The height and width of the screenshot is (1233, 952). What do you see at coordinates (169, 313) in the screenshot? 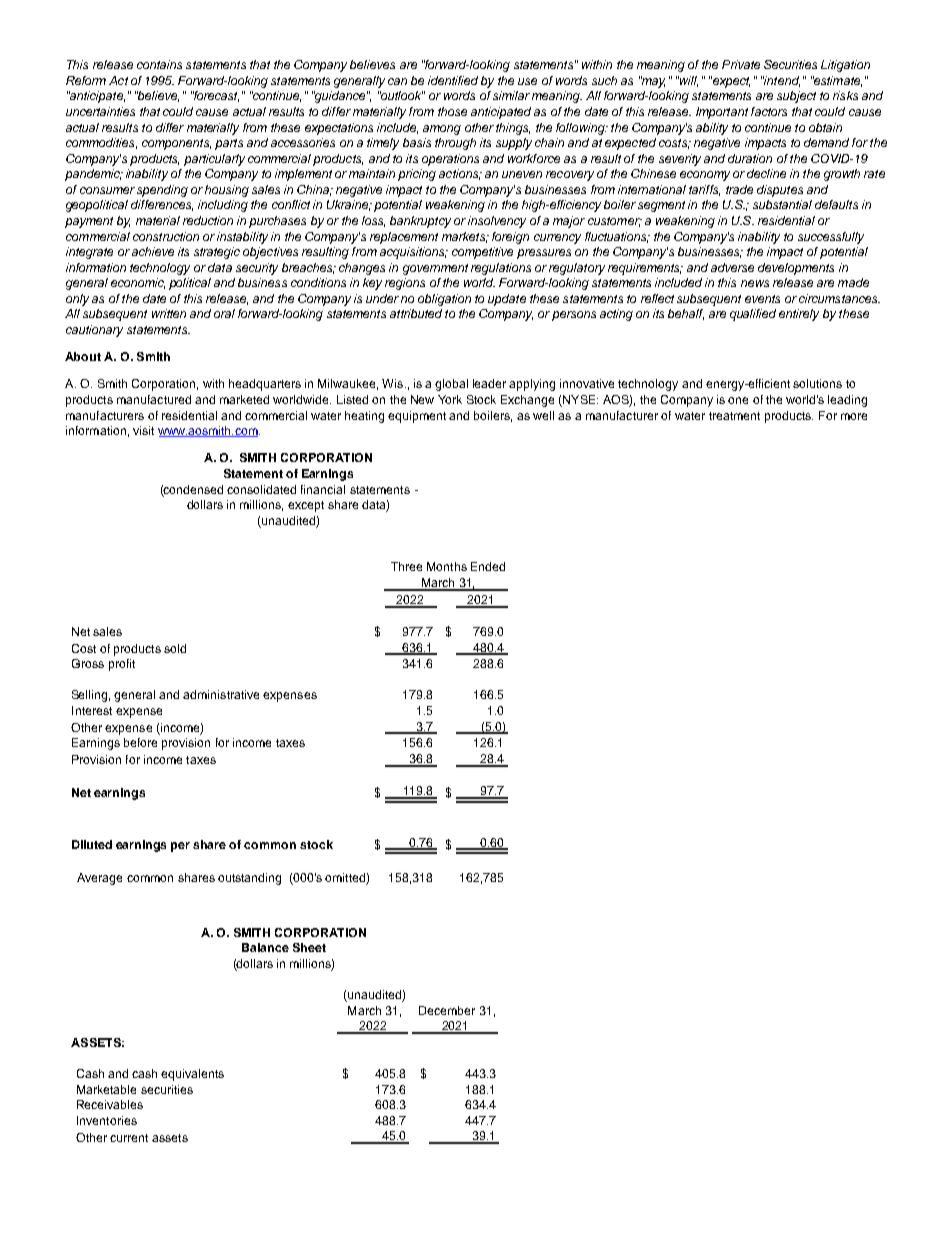
I see `written` at bounding box center [169, 313].
